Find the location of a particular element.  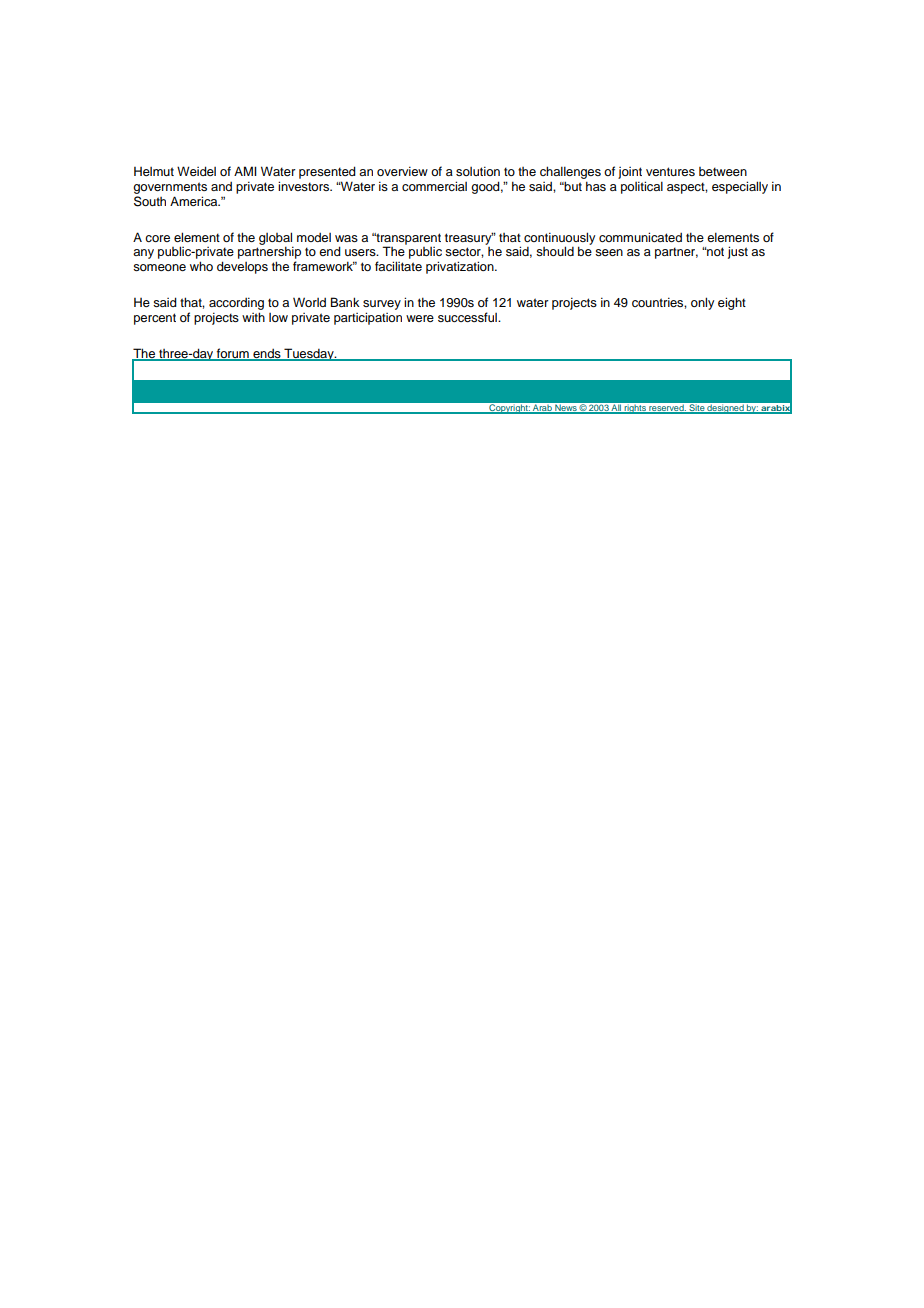

seen is located at coordinates (609, 252).
